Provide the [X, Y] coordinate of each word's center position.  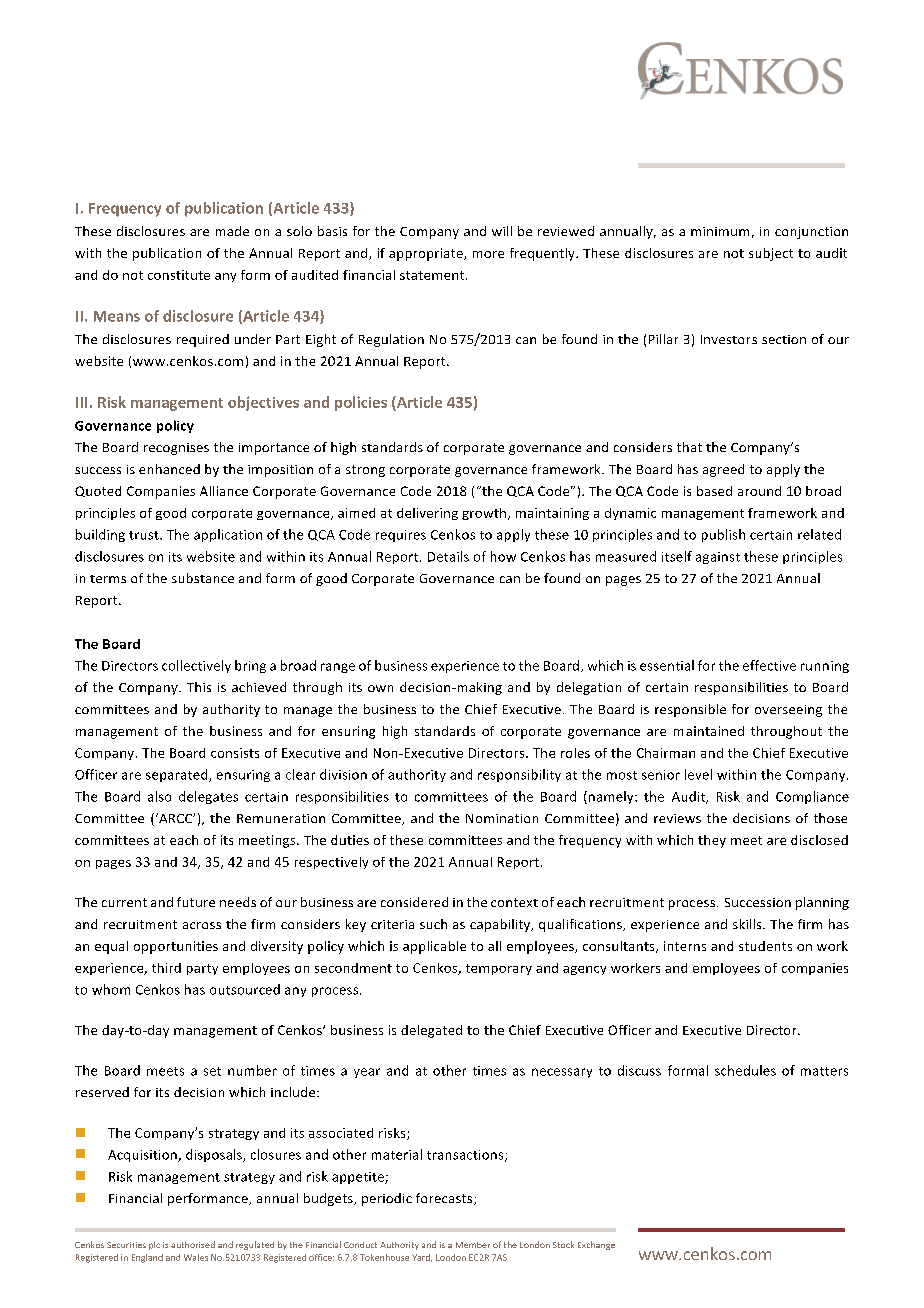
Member [473, 1245]
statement [433, 275]
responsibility [519, 775]
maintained [709, 731]
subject [771, 254]
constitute [179, 275]
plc [154, 1246]
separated [178, 775]
